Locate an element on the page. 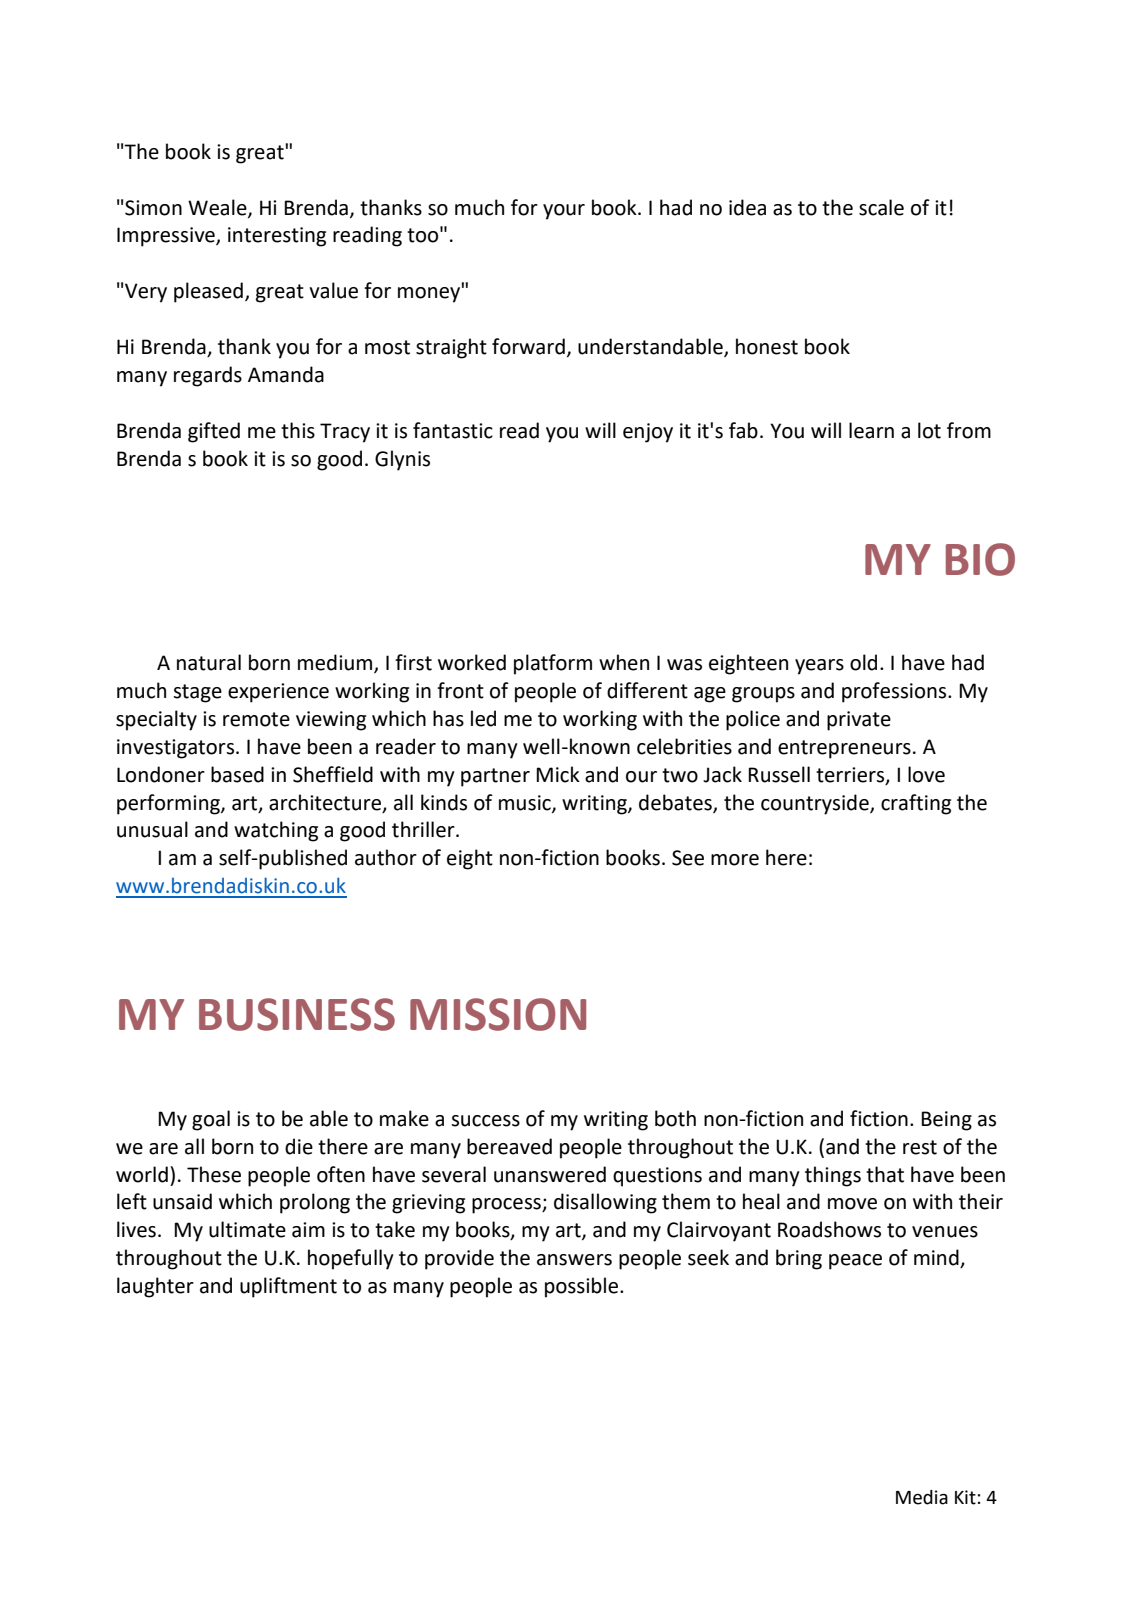 Image resolution: width=1134 pixels, height=1603 pixels. upliftment is located at coordinates (288, 1287).
